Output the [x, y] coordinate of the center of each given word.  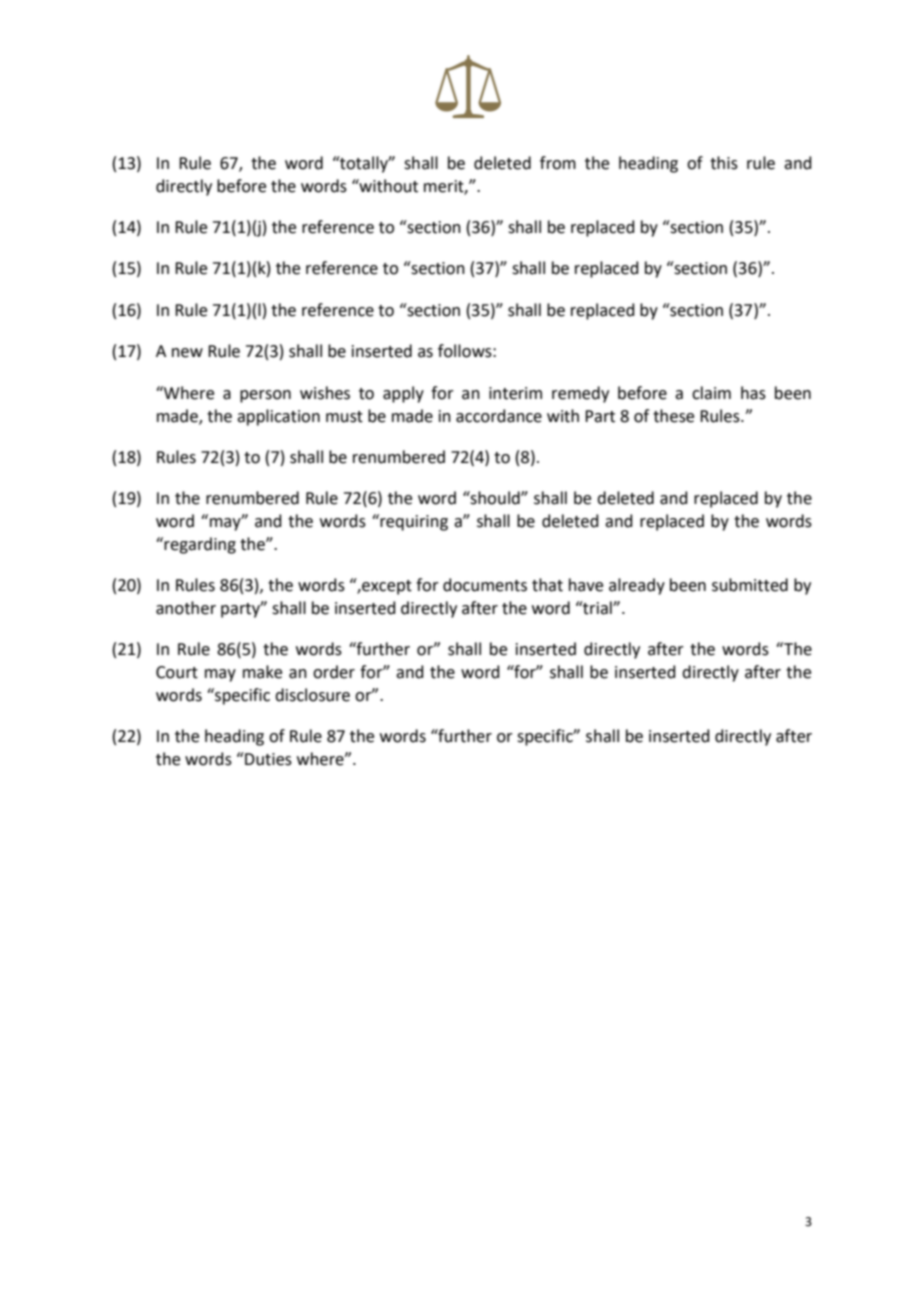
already [637, 586]
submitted [750, 585]
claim [711, 393]
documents [485, 585]
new [187, 353]
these [673, 416]
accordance [499, 416]
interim [515, 393]
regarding [199, 545]
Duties [267, 759]
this [724, 163]
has [753, 393]
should [495, 498]
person [265, 396]
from [558, 163]
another [186, 608]
